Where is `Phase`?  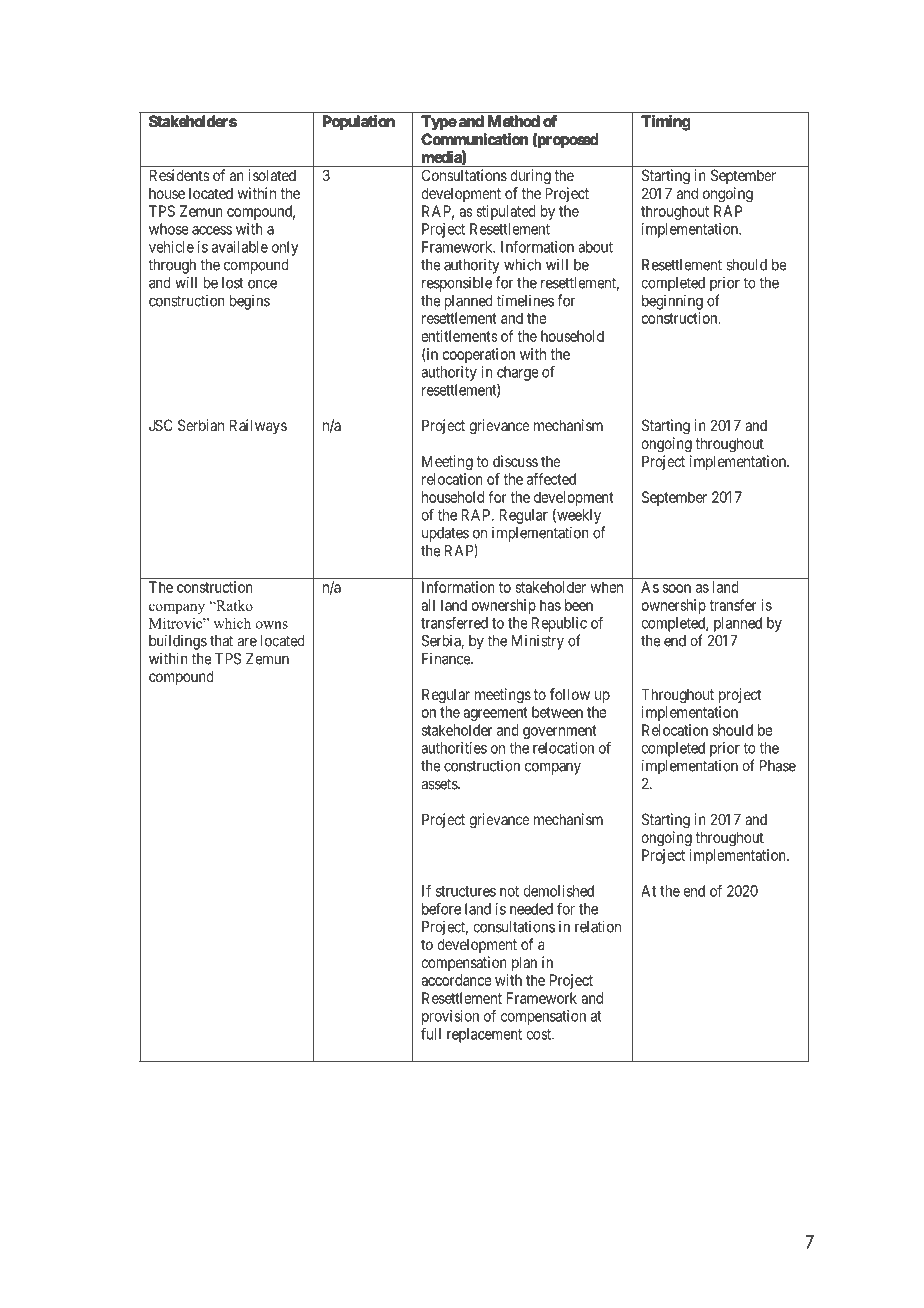 Phase is located at coordinates (778, 766).
